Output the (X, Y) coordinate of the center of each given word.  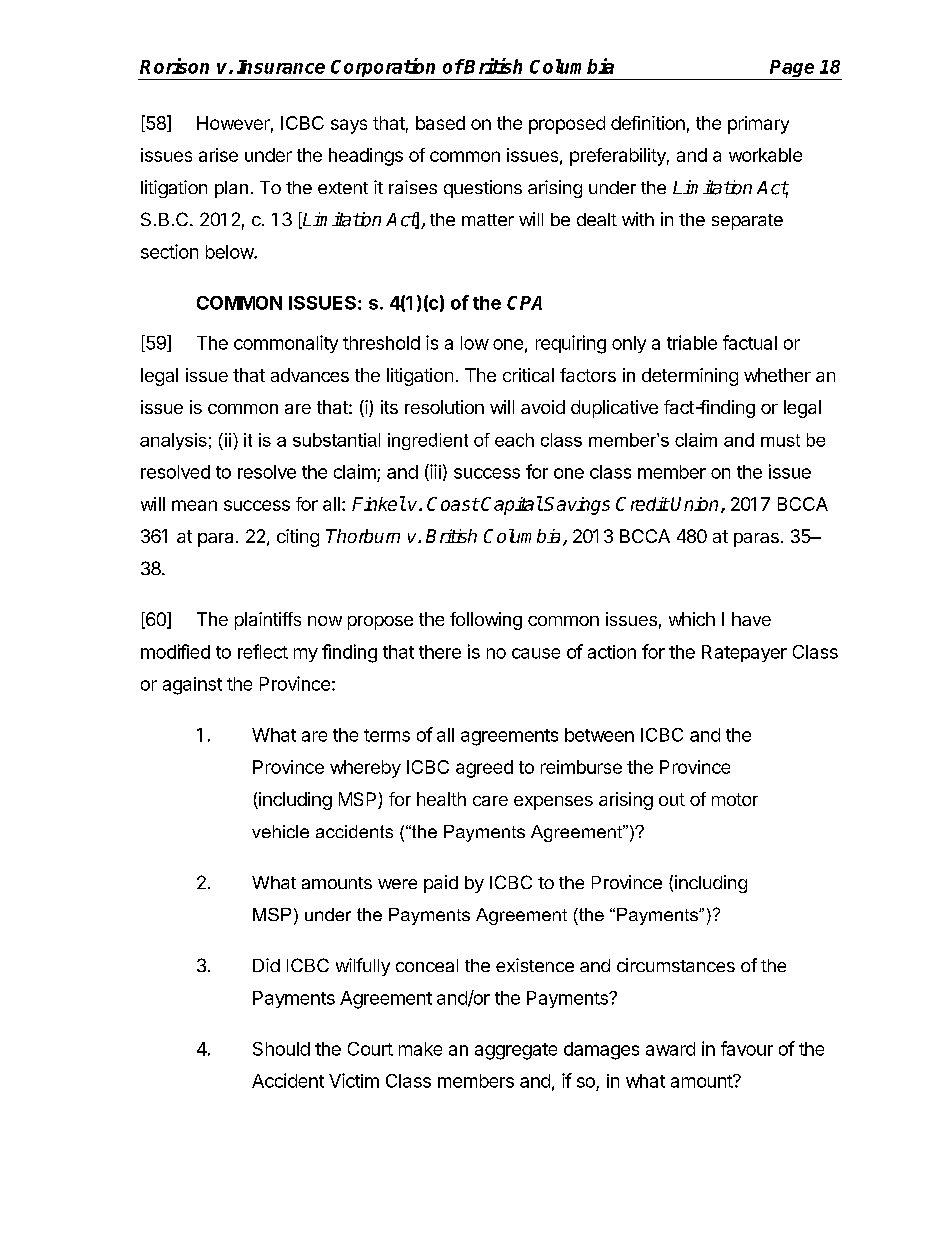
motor (735, 799)
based (440, 123)
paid (441, 884)
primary (758, 125)
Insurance (281, 67)
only (629, 344)
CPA (524, 303)
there (440, 652)
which (692, 619)
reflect (263, 651)
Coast (453, 504)
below (230, 252)
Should (281, 1049)
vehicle (280, 831)
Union (694, 504)
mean (194, 505)
